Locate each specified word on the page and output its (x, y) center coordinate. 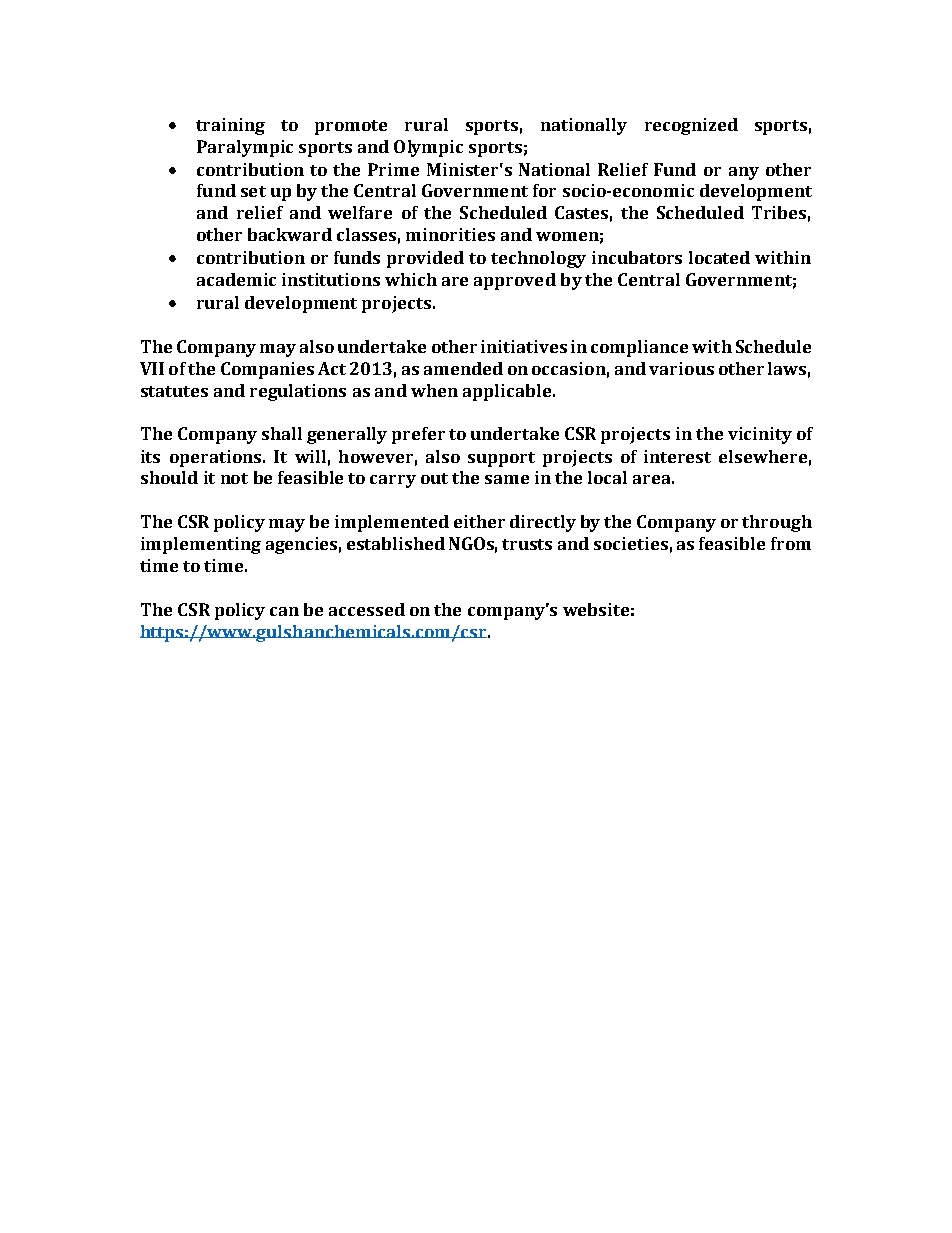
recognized (691, 126)
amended (463, 368)
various (681, 368)
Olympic (428, 148)
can (284, 611)
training (230, 126)
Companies (267, 370)
